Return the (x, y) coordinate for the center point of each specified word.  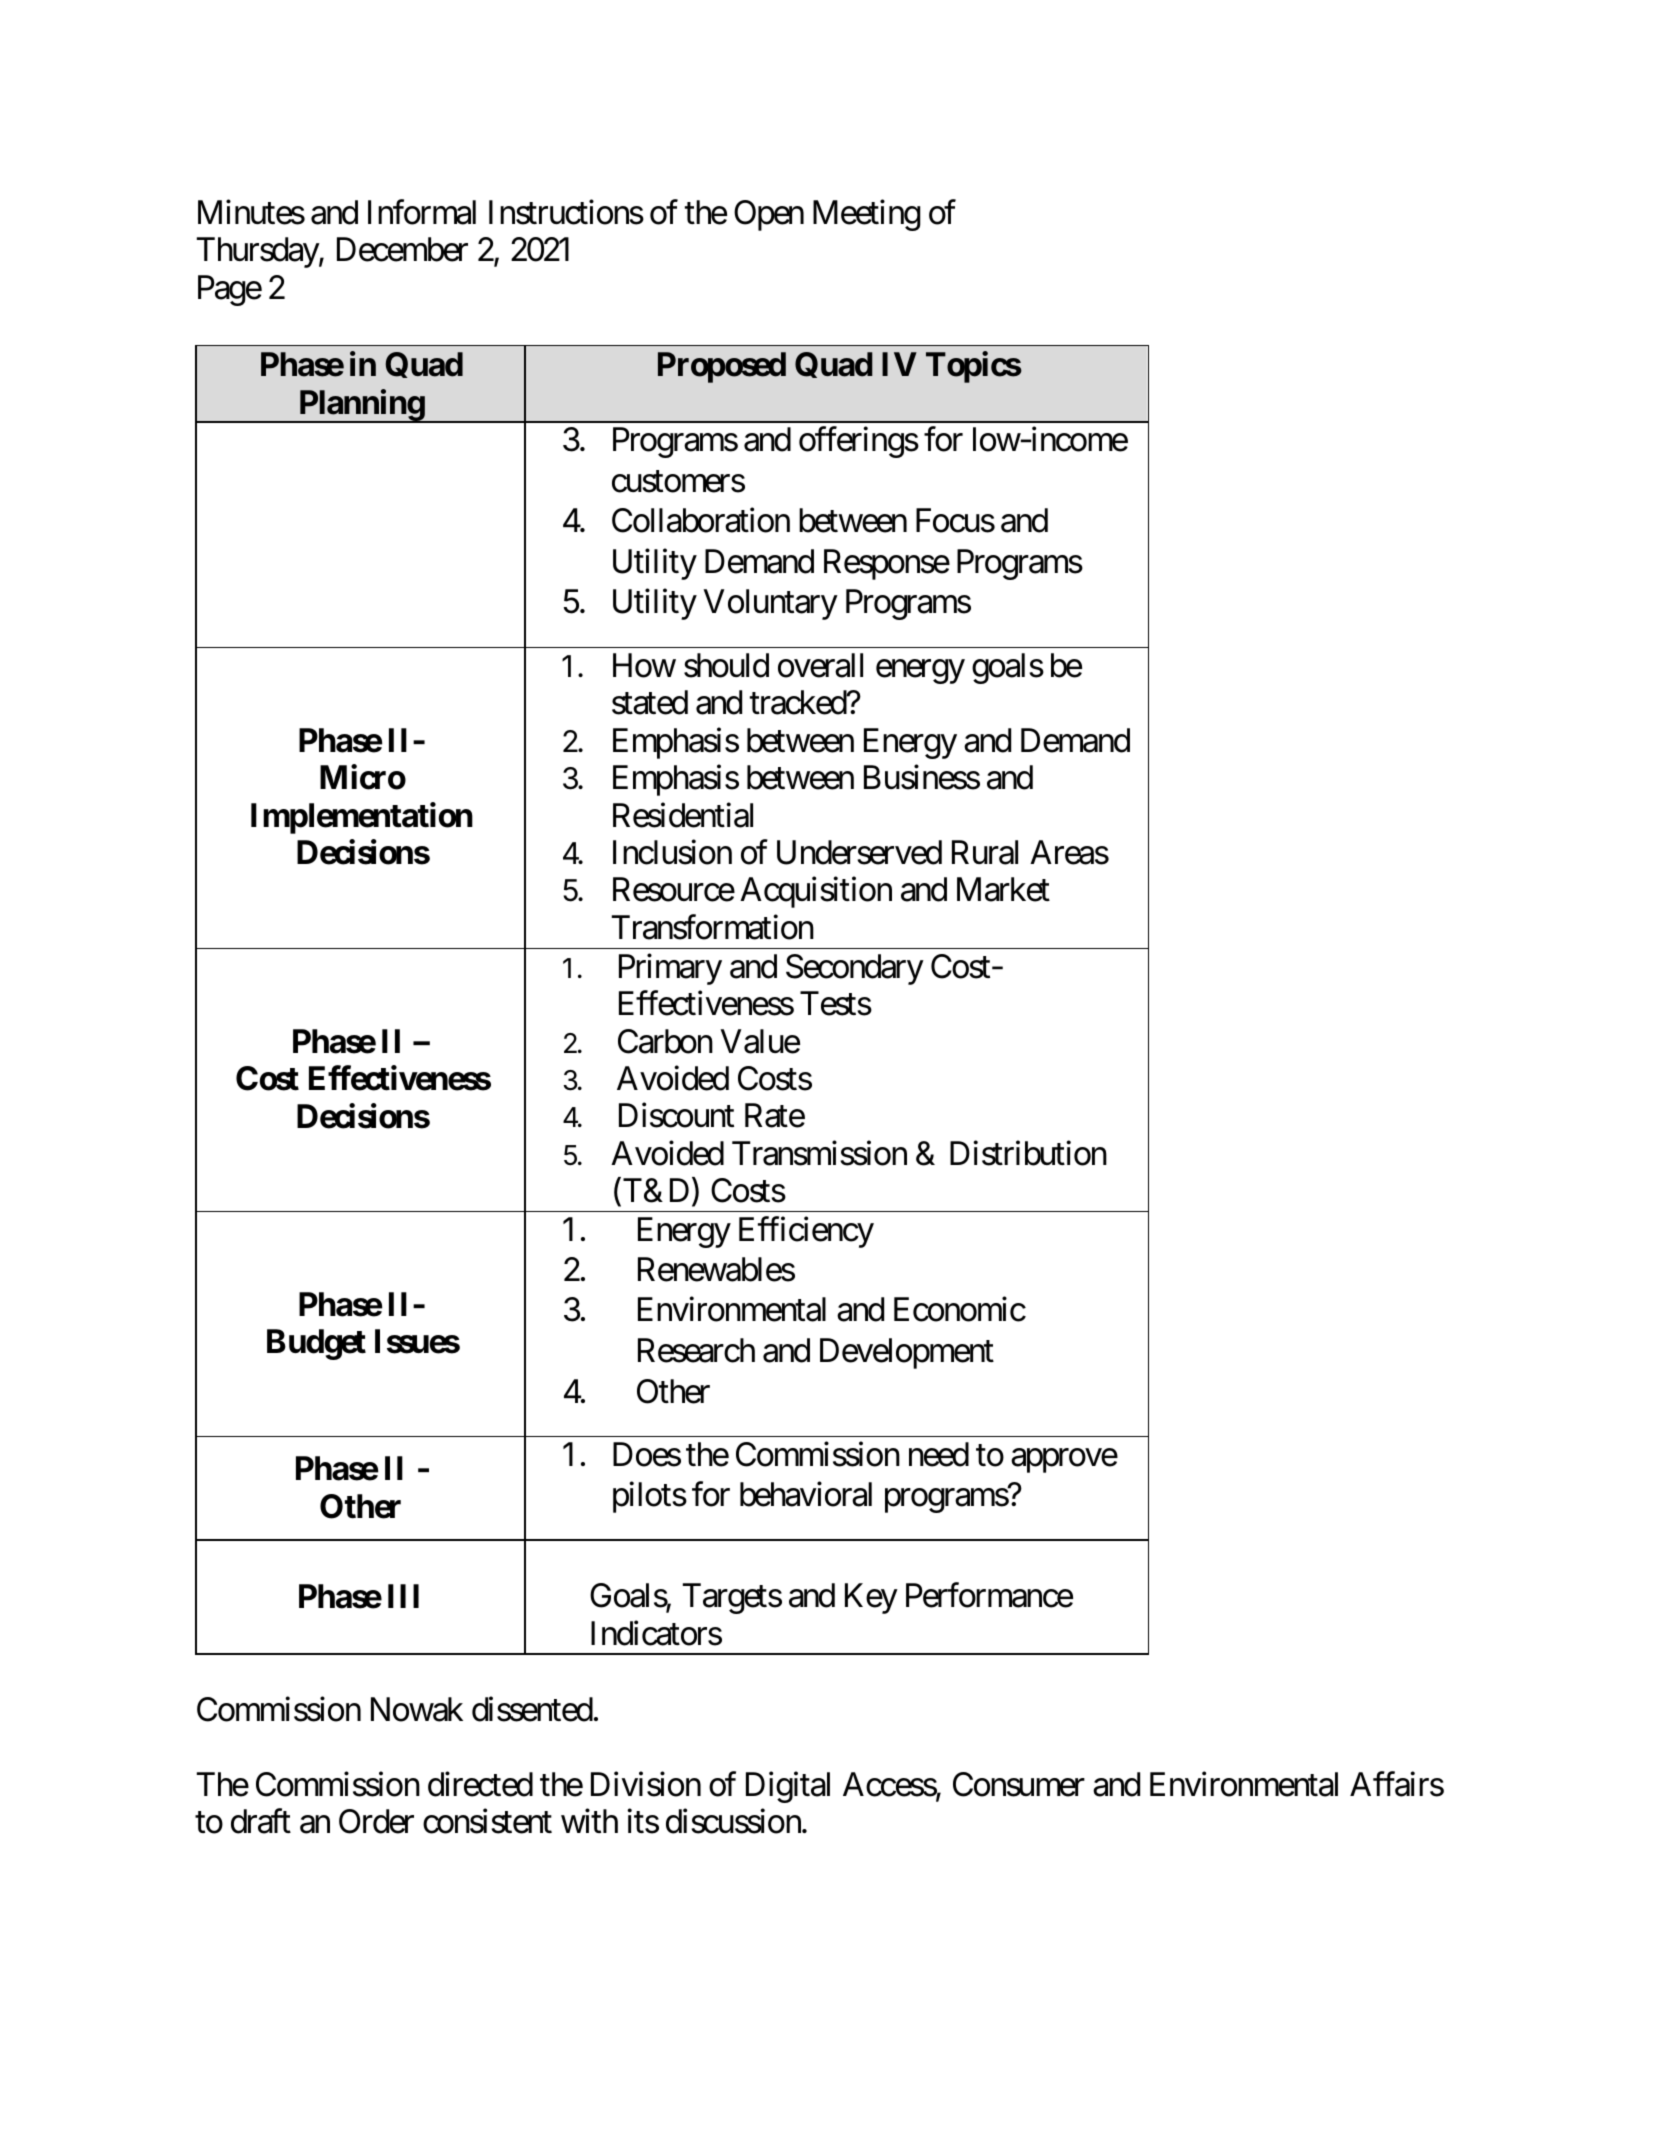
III (403, 1596)
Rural (985, 852)
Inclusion (672, 852)
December (402, 249)
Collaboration (701, 520)
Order (376, 1821)
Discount (676, 1115)
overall (820, 665)
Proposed (722, 367)
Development (907, 1353)
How (644, 665)
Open (769, 215)
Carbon (665, 1041)
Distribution (1028, 1153)
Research (696, 1350)
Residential (683, 815)
